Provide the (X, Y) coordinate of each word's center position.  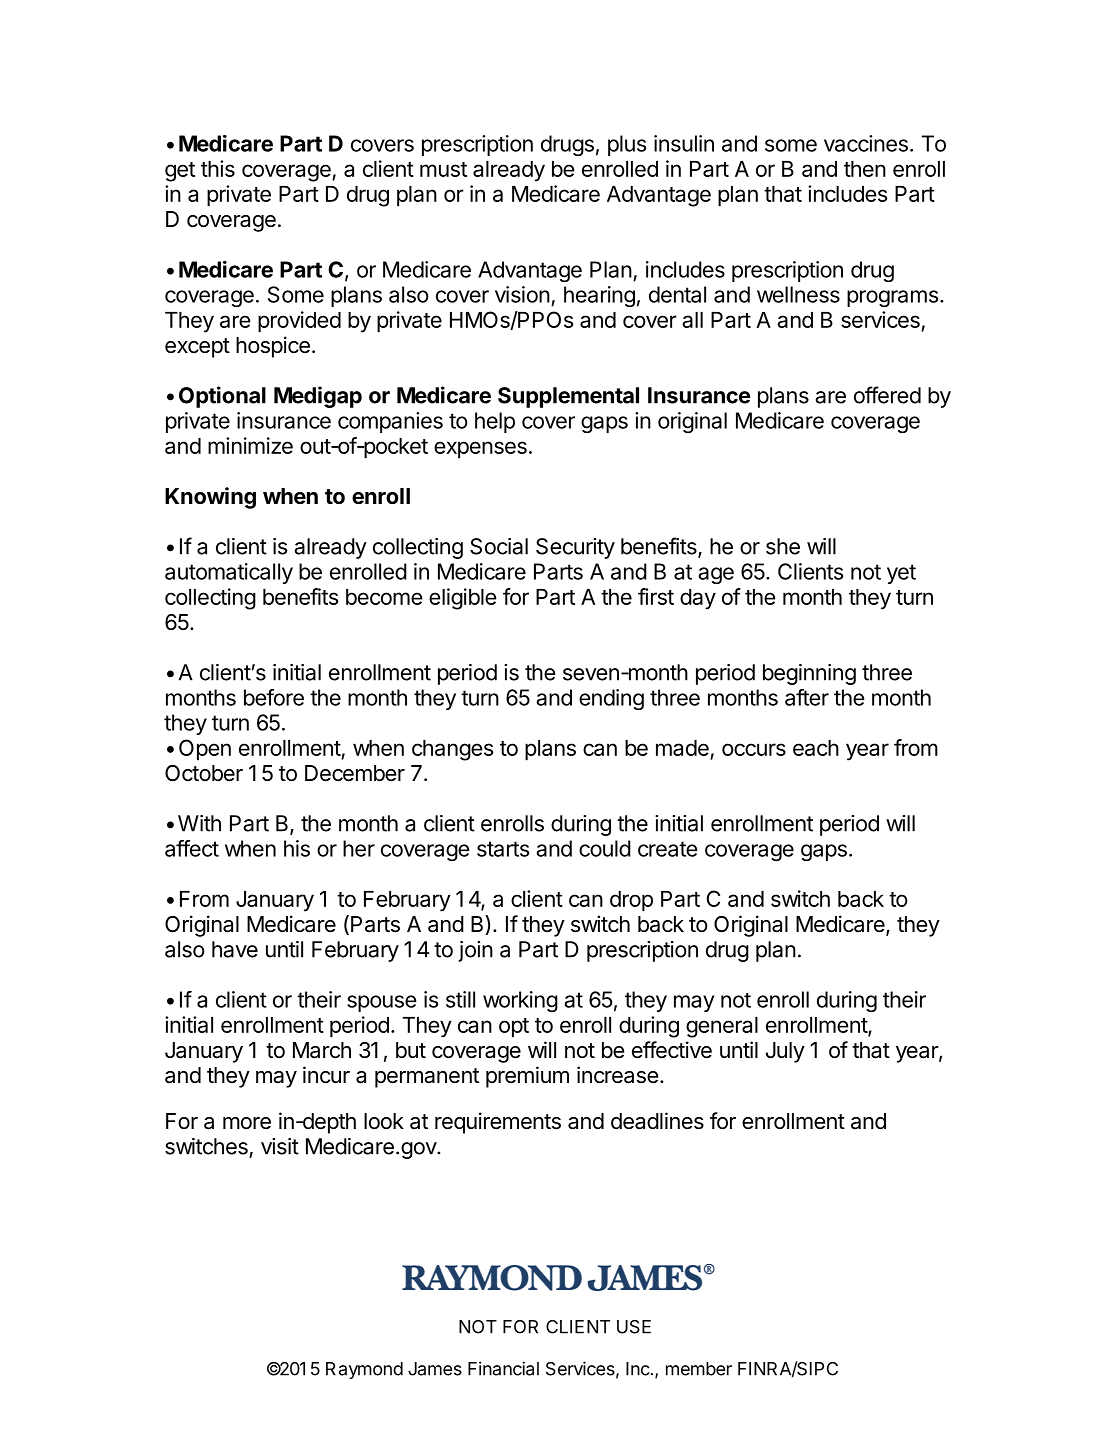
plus (627, 145)
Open (205, 750)
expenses (480, 450)
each (816, 748)
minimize (250, 445)
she (783, 546)
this (218, 168)
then (865, 169)
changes (452, 750)
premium (527, 1077)
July (785, 1052)
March (322, 1050)
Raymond (364, 1370)
